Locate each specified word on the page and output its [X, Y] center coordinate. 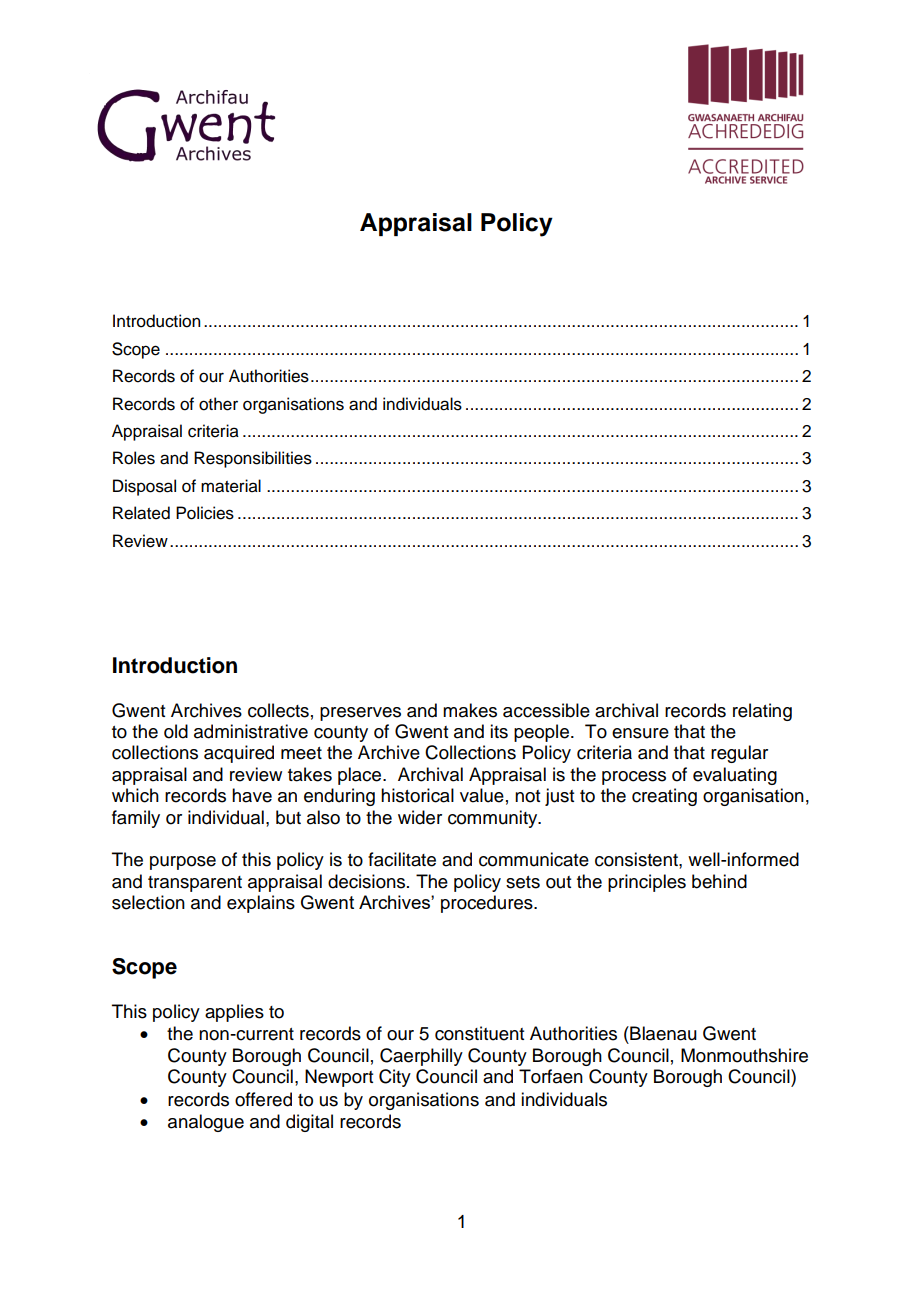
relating [762, 712]
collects [278, 710]
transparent [195, 884]
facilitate [402, 859]
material [231, 486]
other [218, 404]
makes [470, 710]
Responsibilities [253, 459]
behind [719, 881]
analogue [206, 1123]
